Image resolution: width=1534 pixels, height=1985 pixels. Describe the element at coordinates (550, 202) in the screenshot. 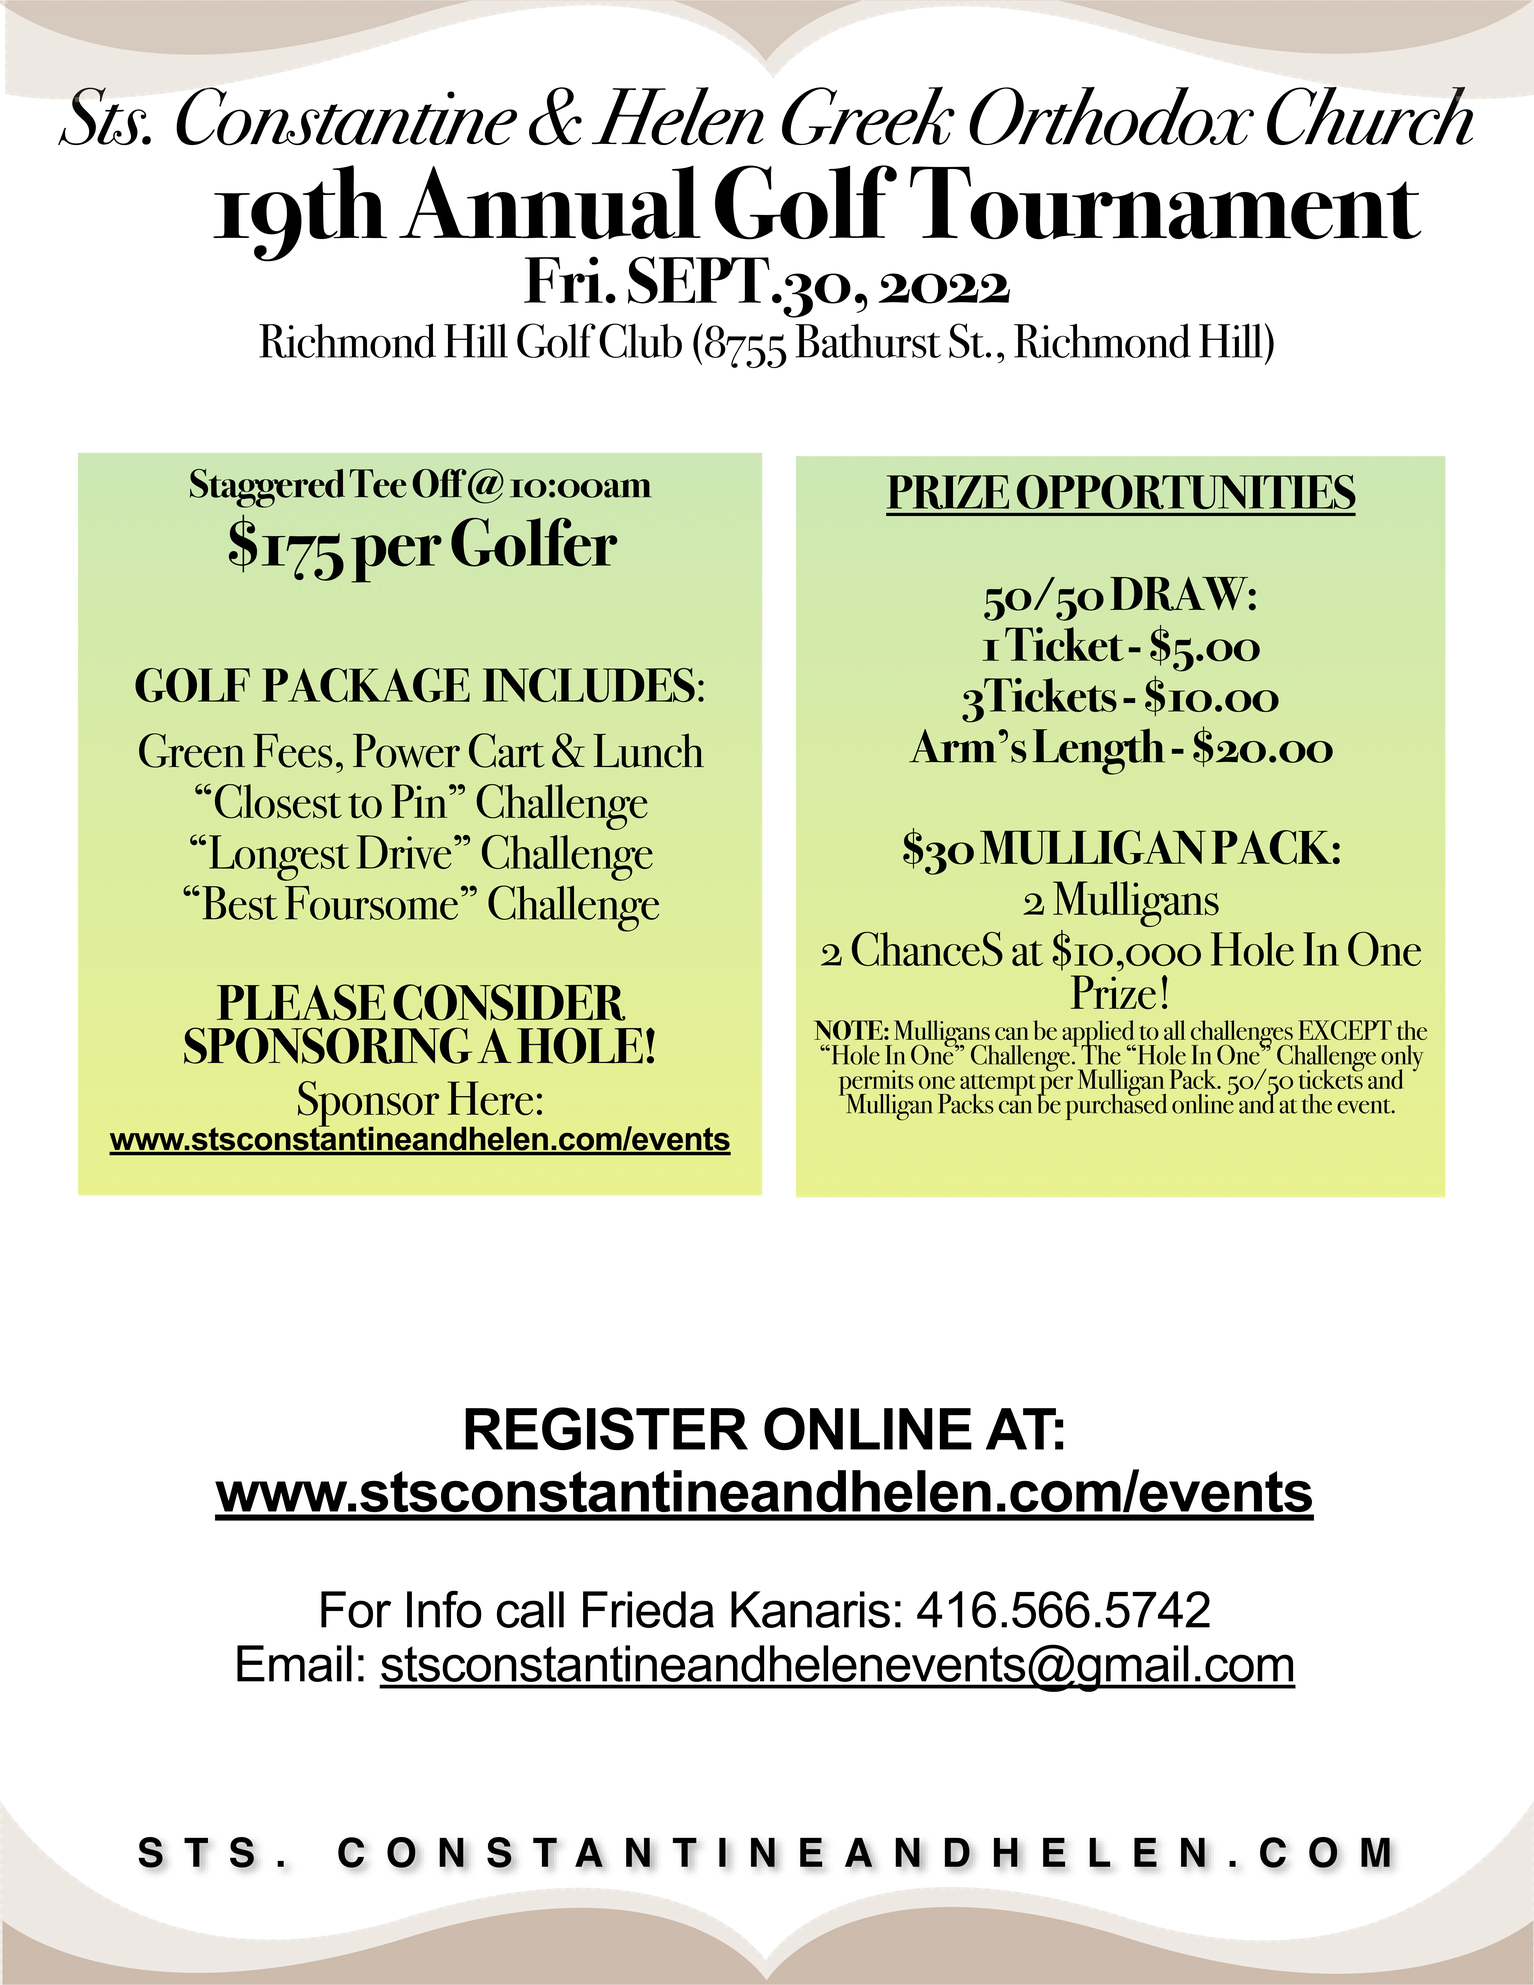

I see `Annual` at that location.
